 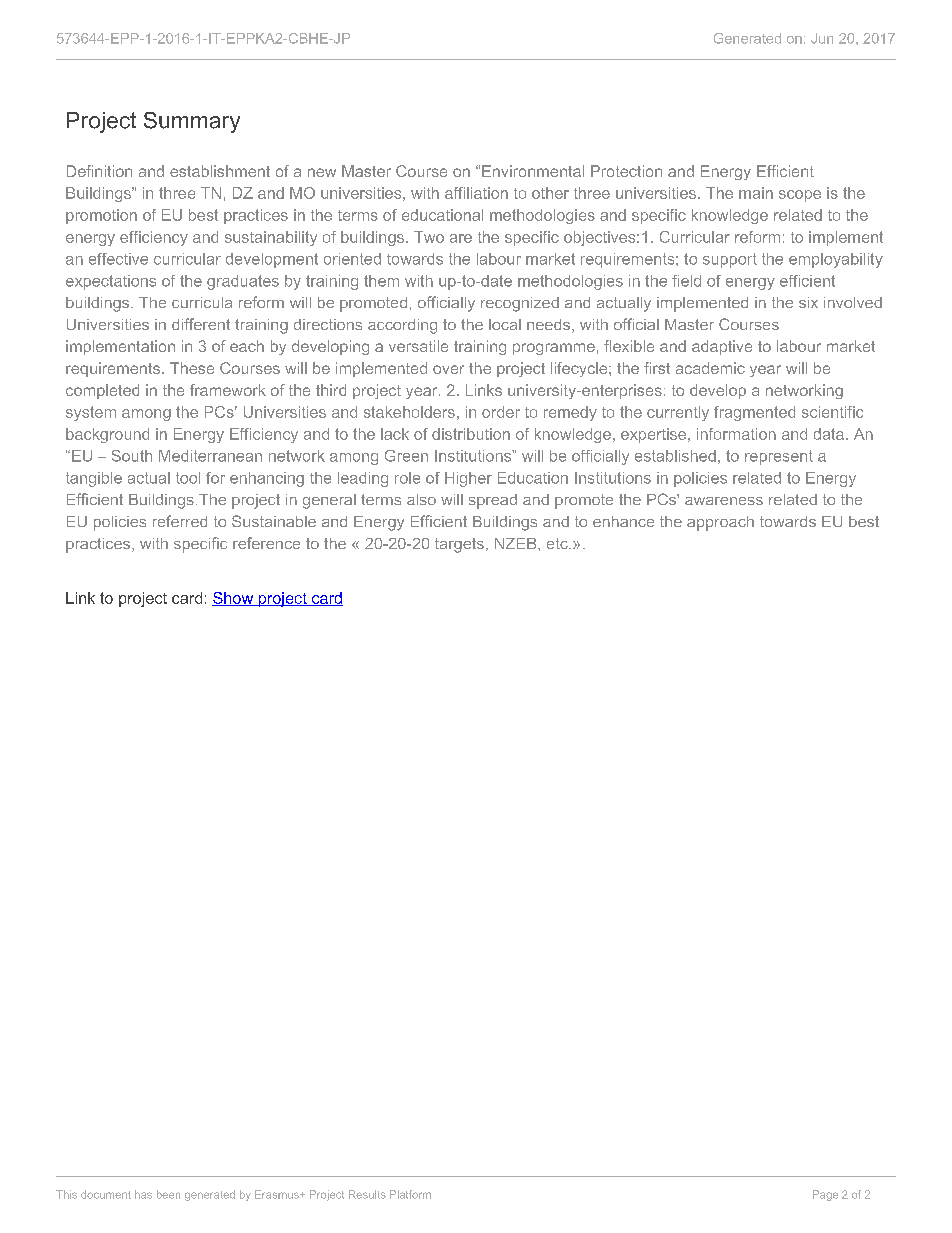 I want to click on Summary, so click(x=192, y=122).
